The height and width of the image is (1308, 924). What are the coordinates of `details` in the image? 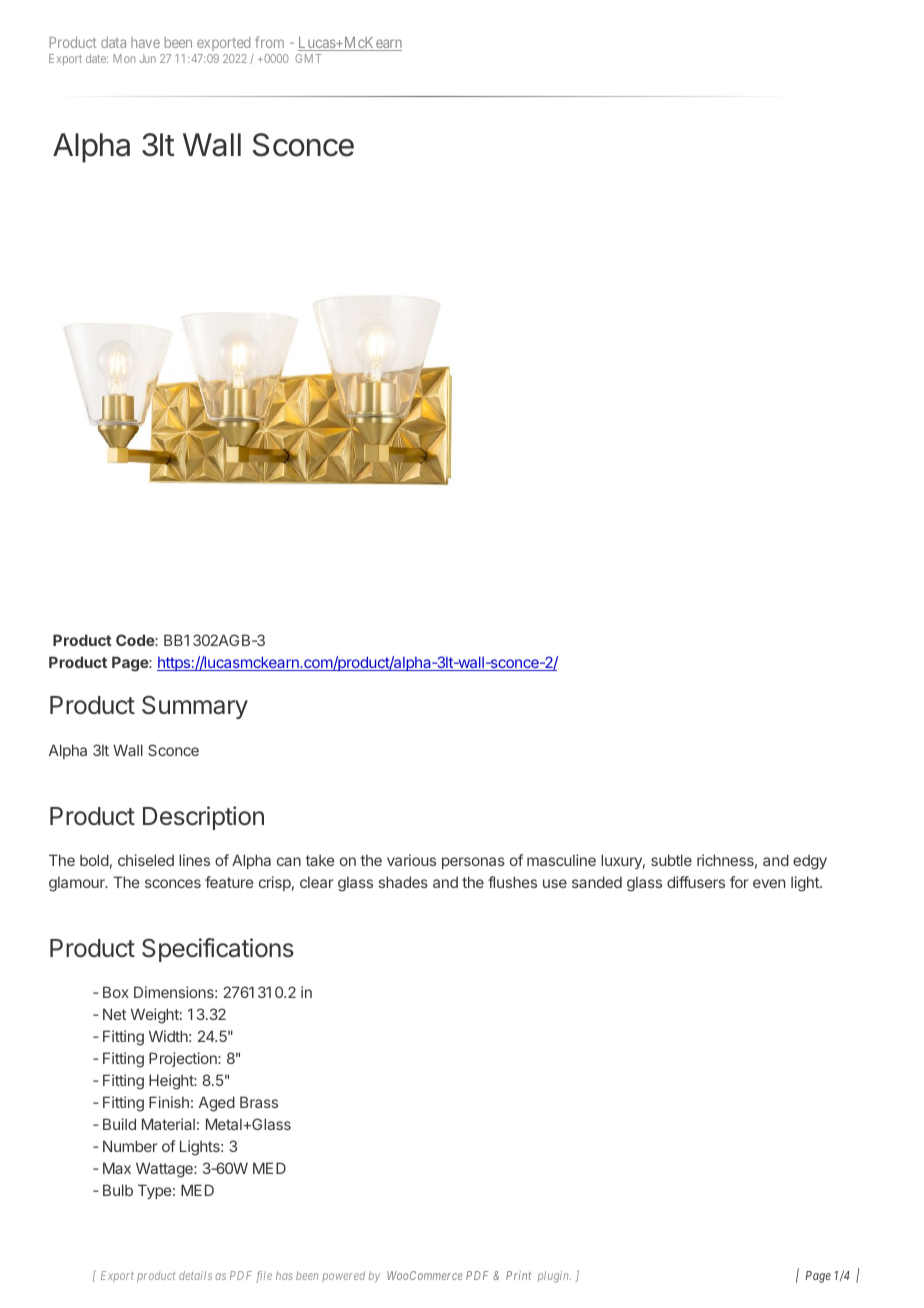 It's located at (195, 1275).
